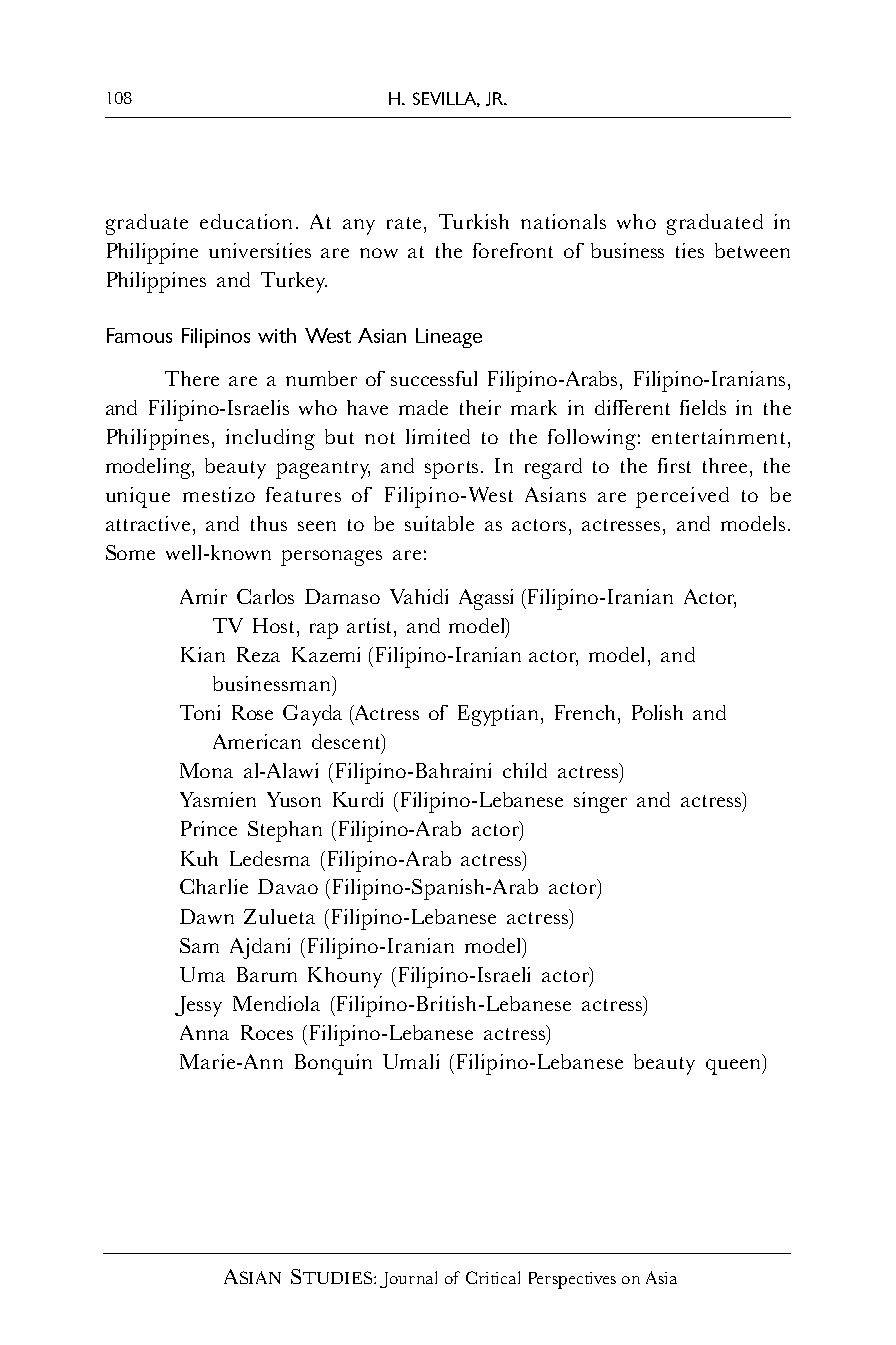 Image resolution: width=896 pixels, height=1345 pixels. Describe the element at coordinates (657, 712) in the screenshot. I see `Polish` at that location.
